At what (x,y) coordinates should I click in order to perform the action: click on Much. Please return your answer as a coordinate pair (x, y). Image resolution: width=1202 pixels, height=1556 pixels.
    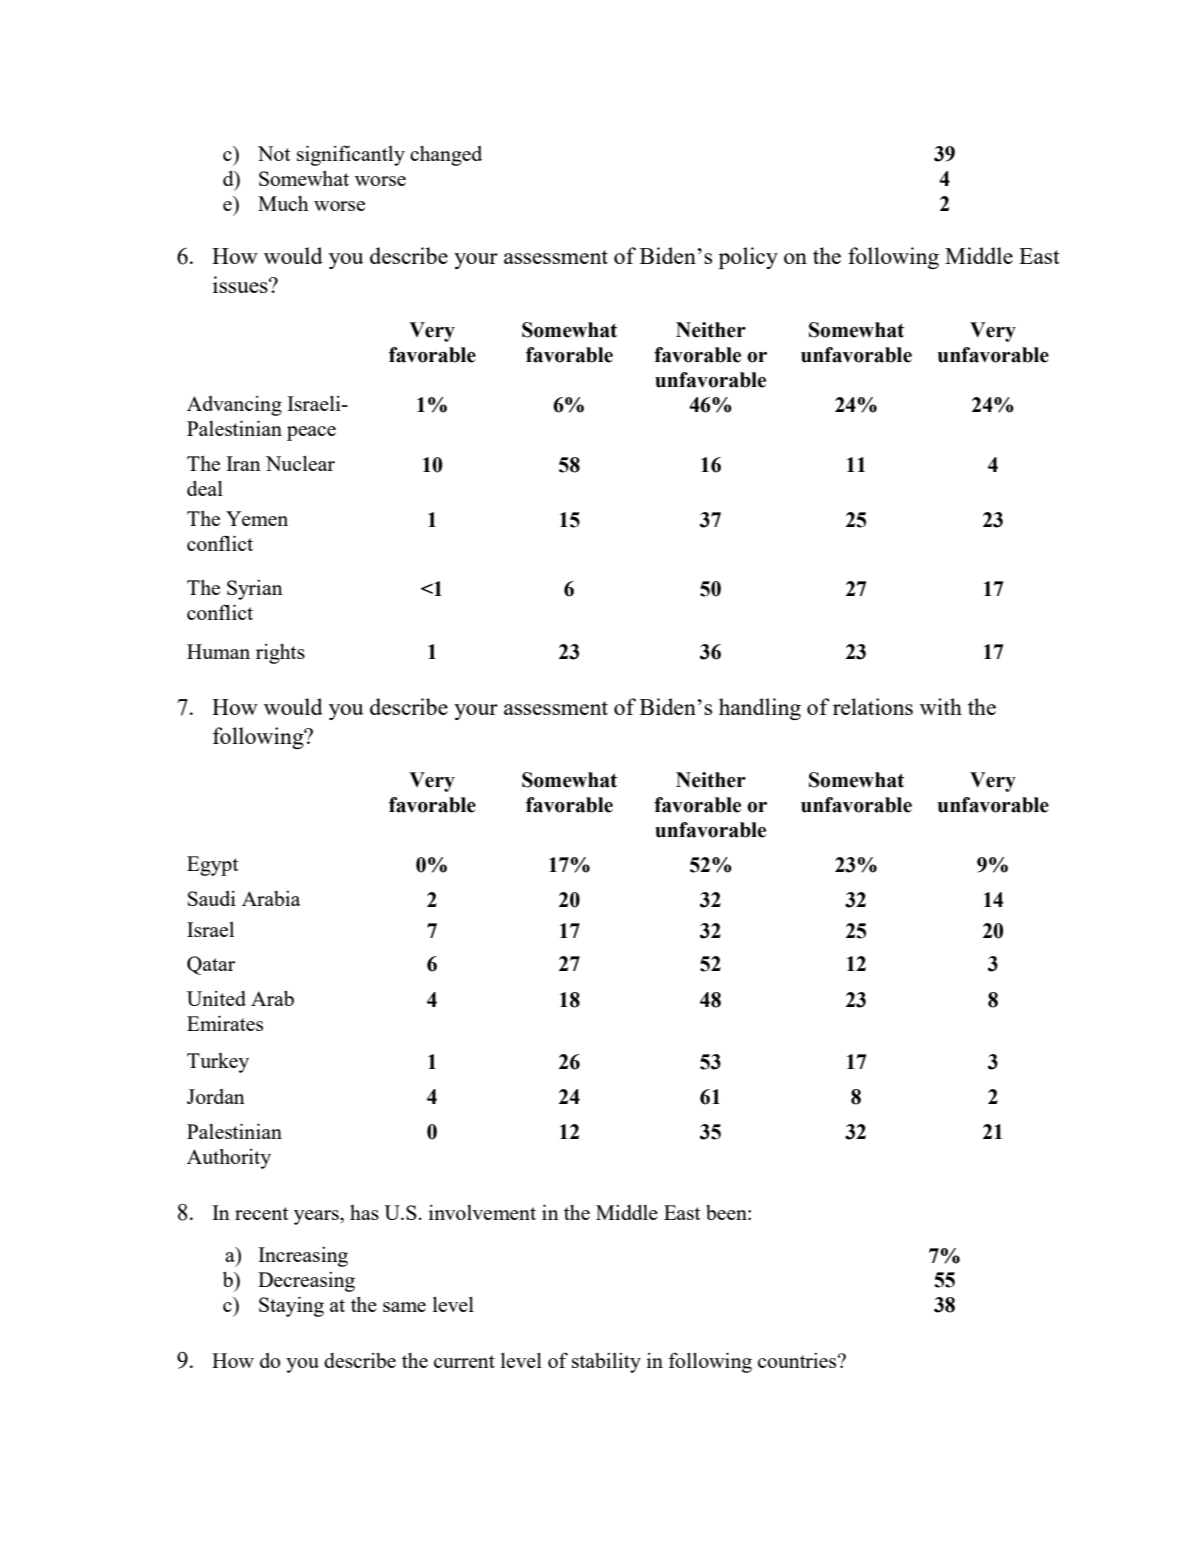
    Looking at the image, I should click on (283, 203).
